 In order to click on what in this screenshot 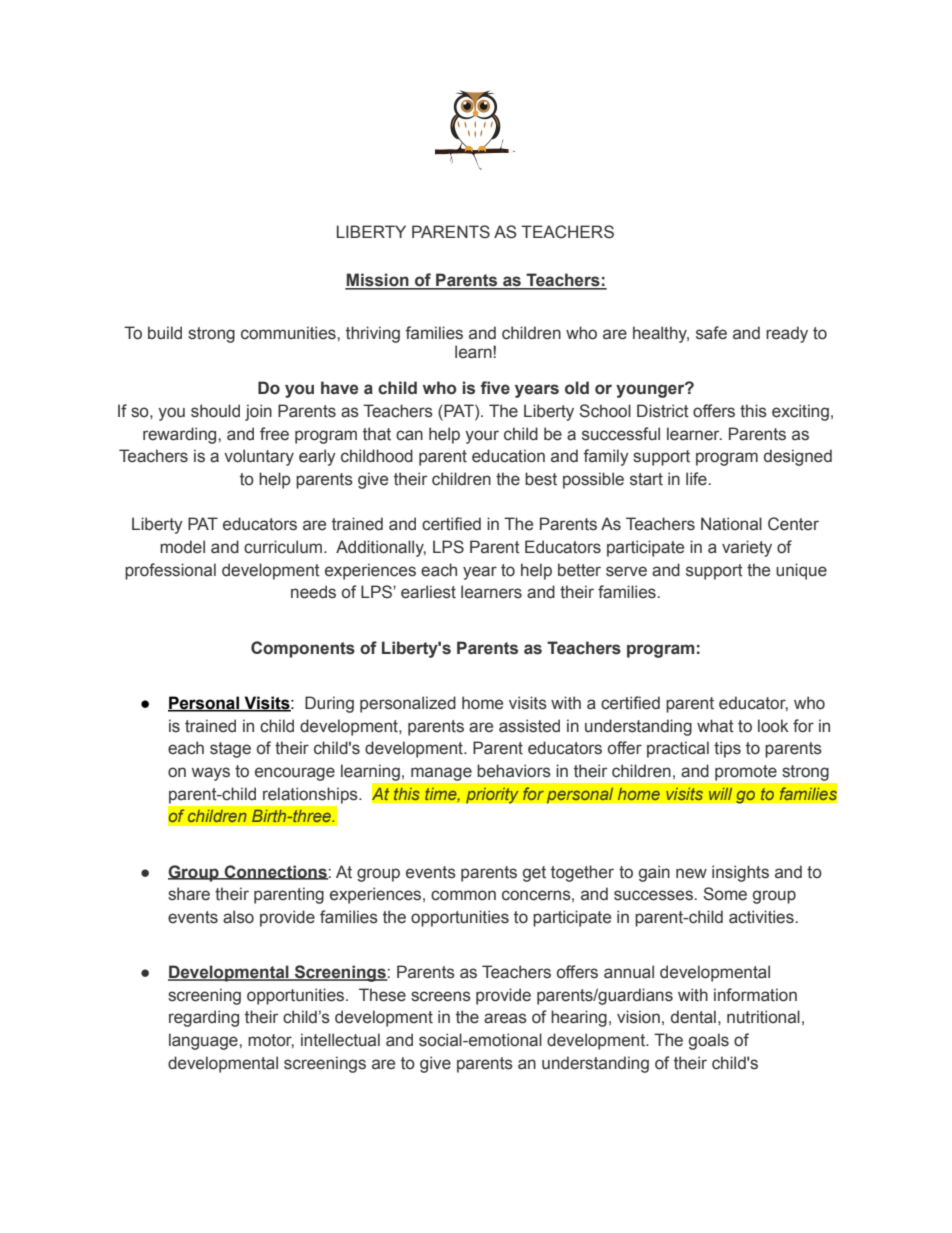, I will do `click(715, 726)`.
